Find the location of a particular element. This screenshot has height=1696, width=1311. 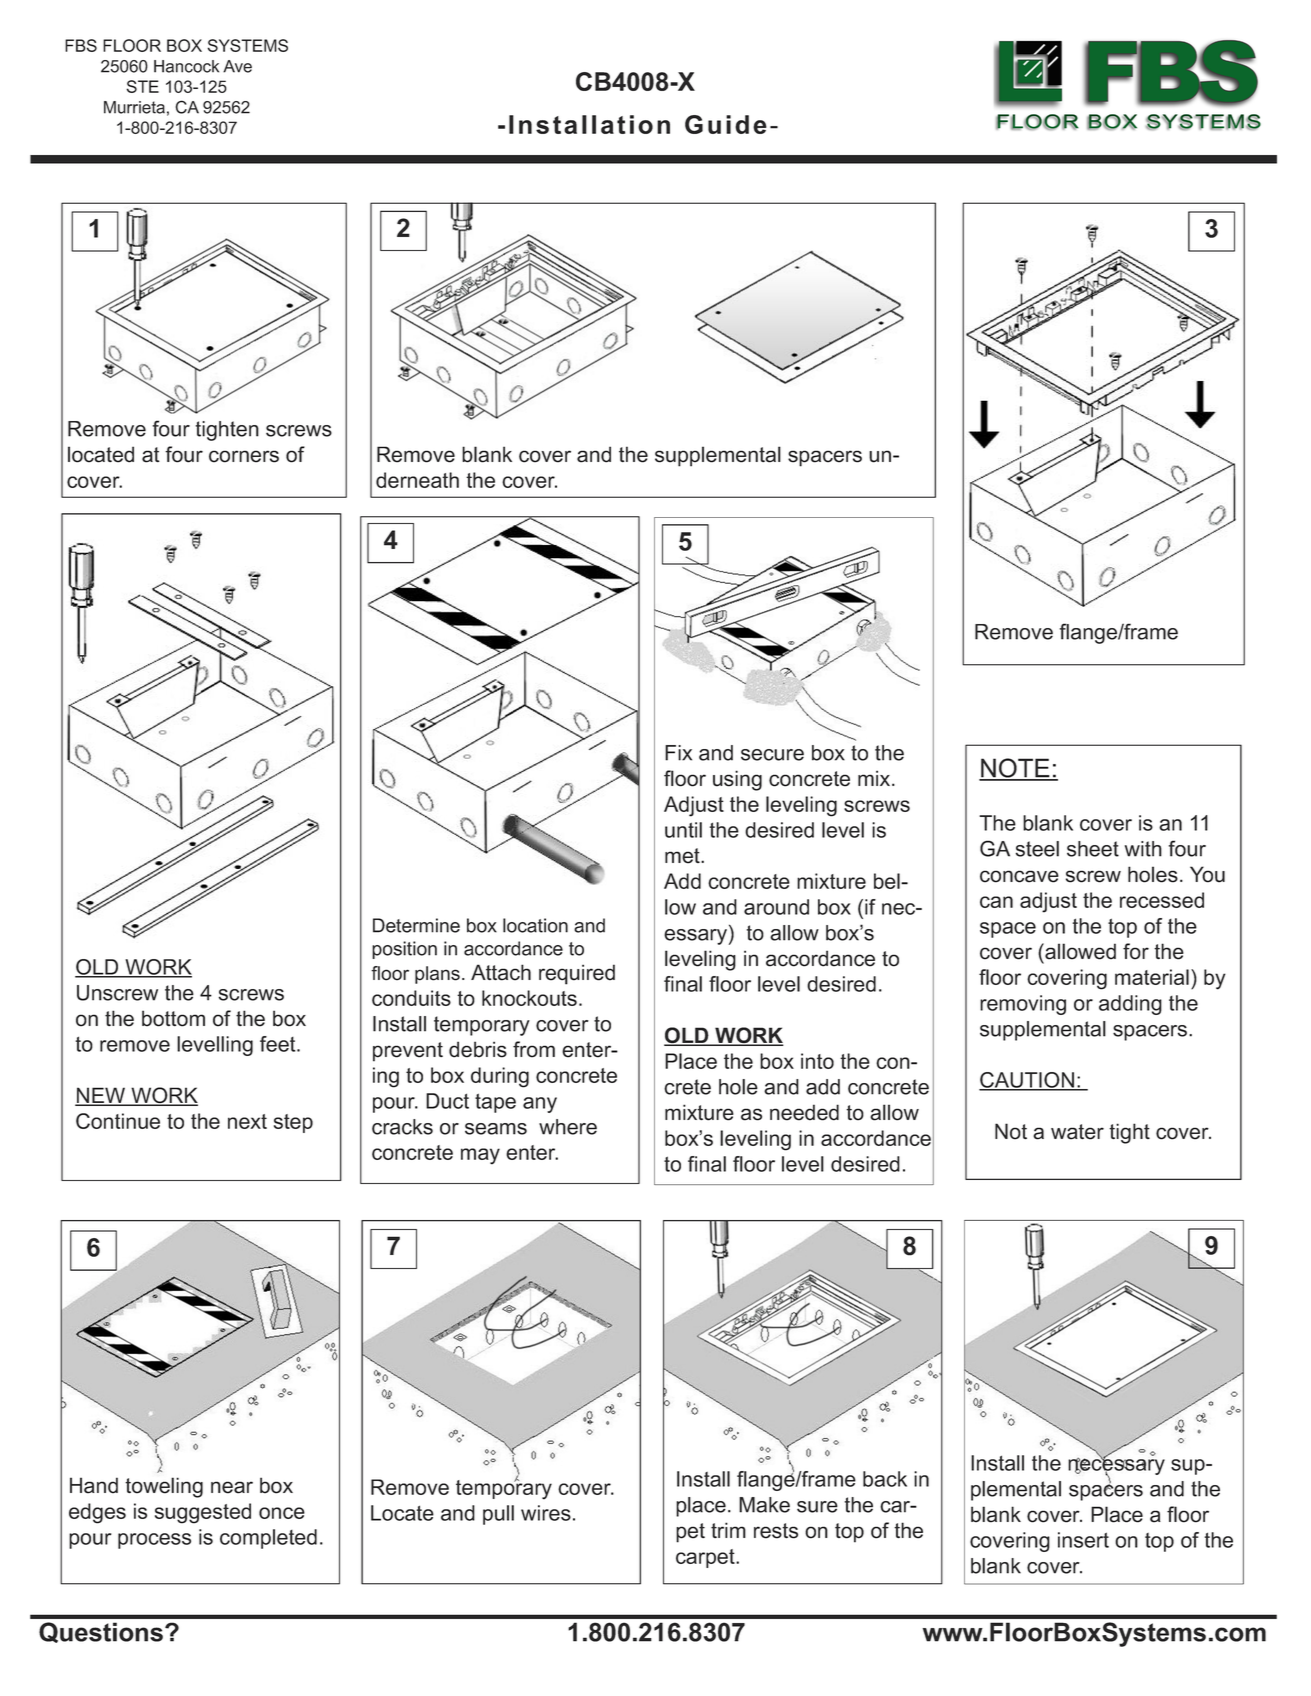

required is located at coordinates (577, 974).
